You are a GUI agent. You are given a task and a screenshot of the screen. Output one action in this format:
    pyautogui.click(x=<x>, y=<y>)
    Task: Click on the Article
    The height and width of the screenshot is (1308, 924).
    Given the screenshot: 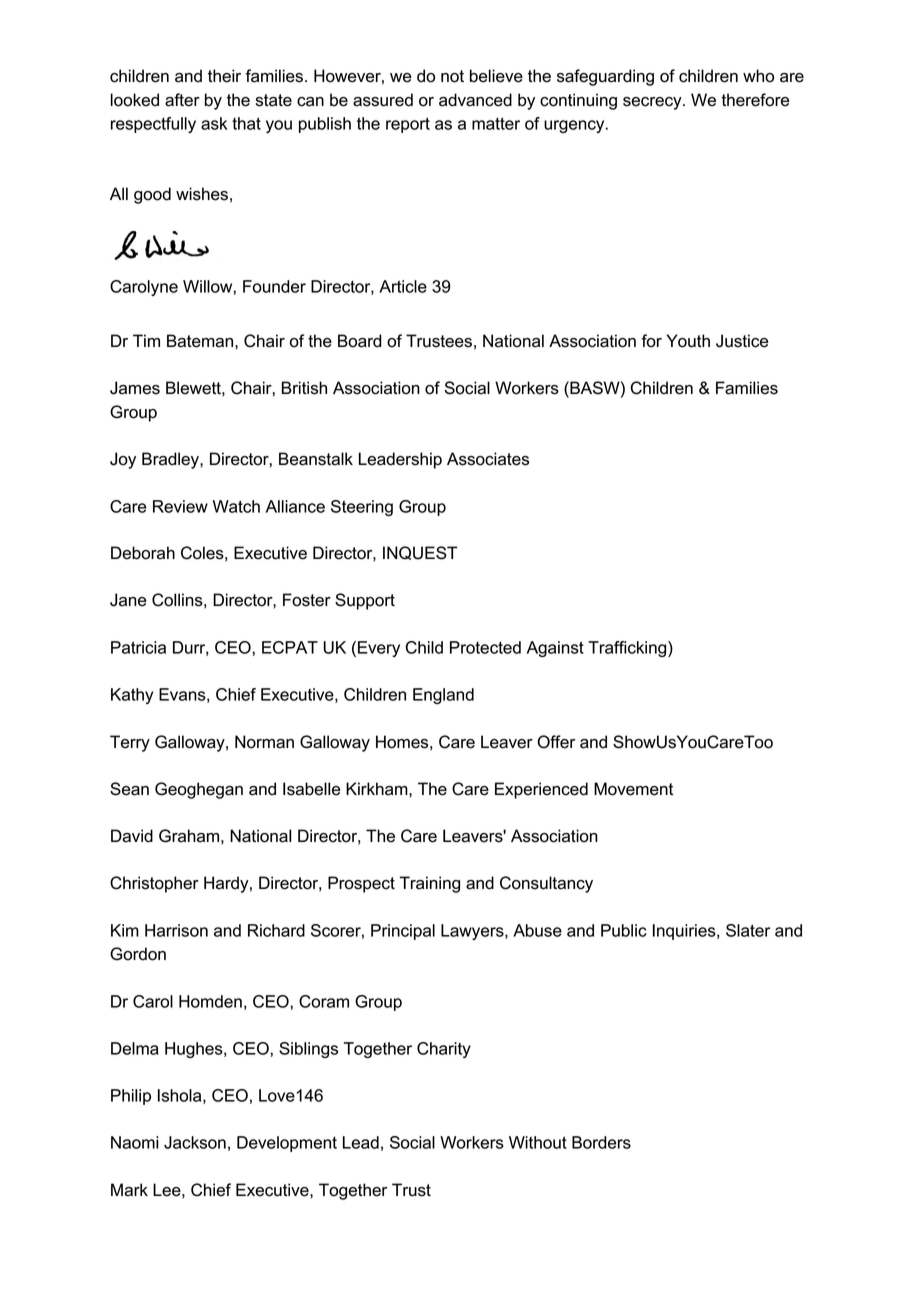 What is the action you would take?
    pyautogui.click(x=403, y=286)
